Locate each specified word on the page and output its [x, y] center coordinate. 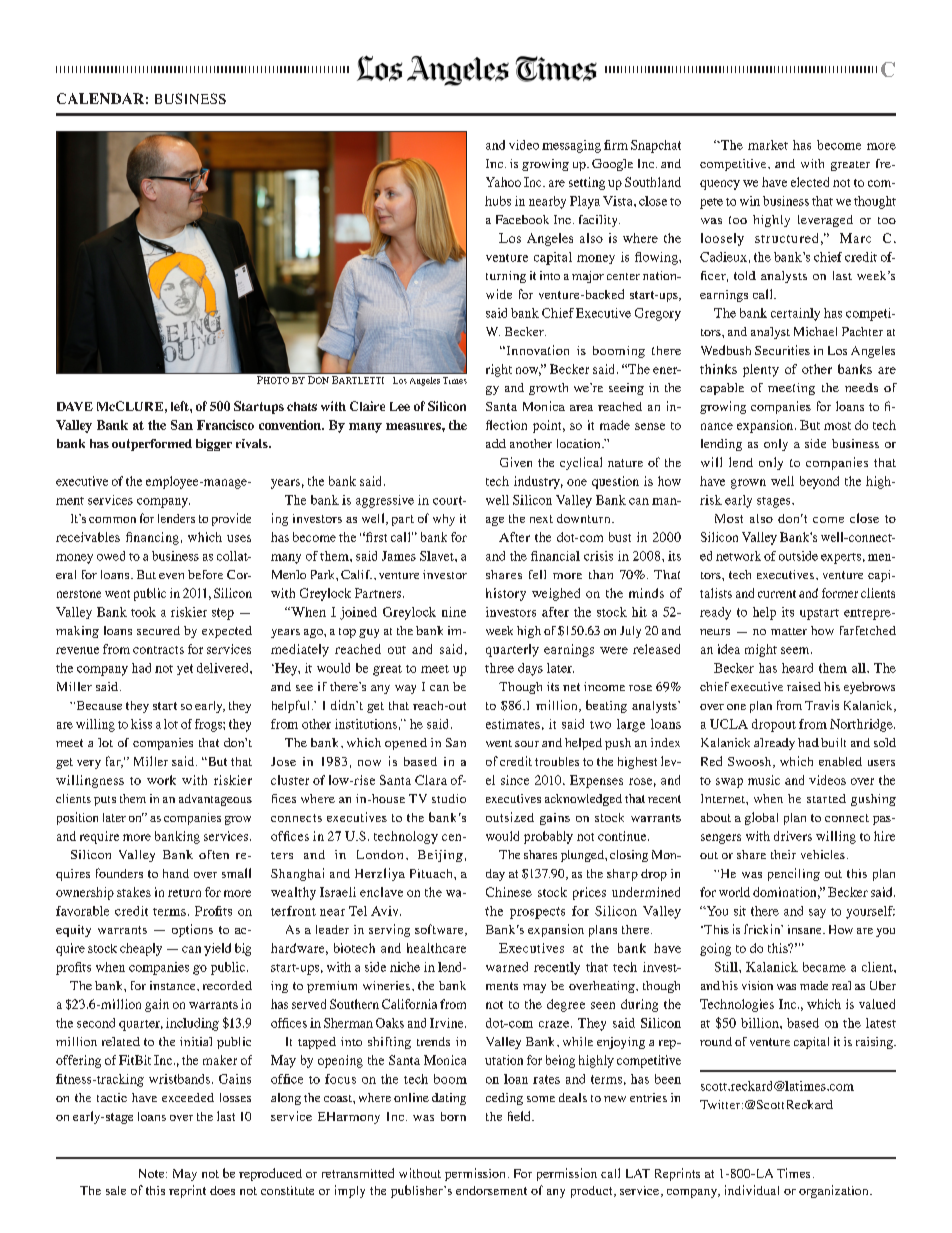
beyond [819, 482]
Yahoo [503, 182]
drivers [793, 836]
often [214, 854]
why [444, 520]
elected [810, 182]
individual [752, 1190]
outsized [510, 817]
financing [152, 538]
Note [153, 1173]
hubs [498, 201]
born [453, 1116]
